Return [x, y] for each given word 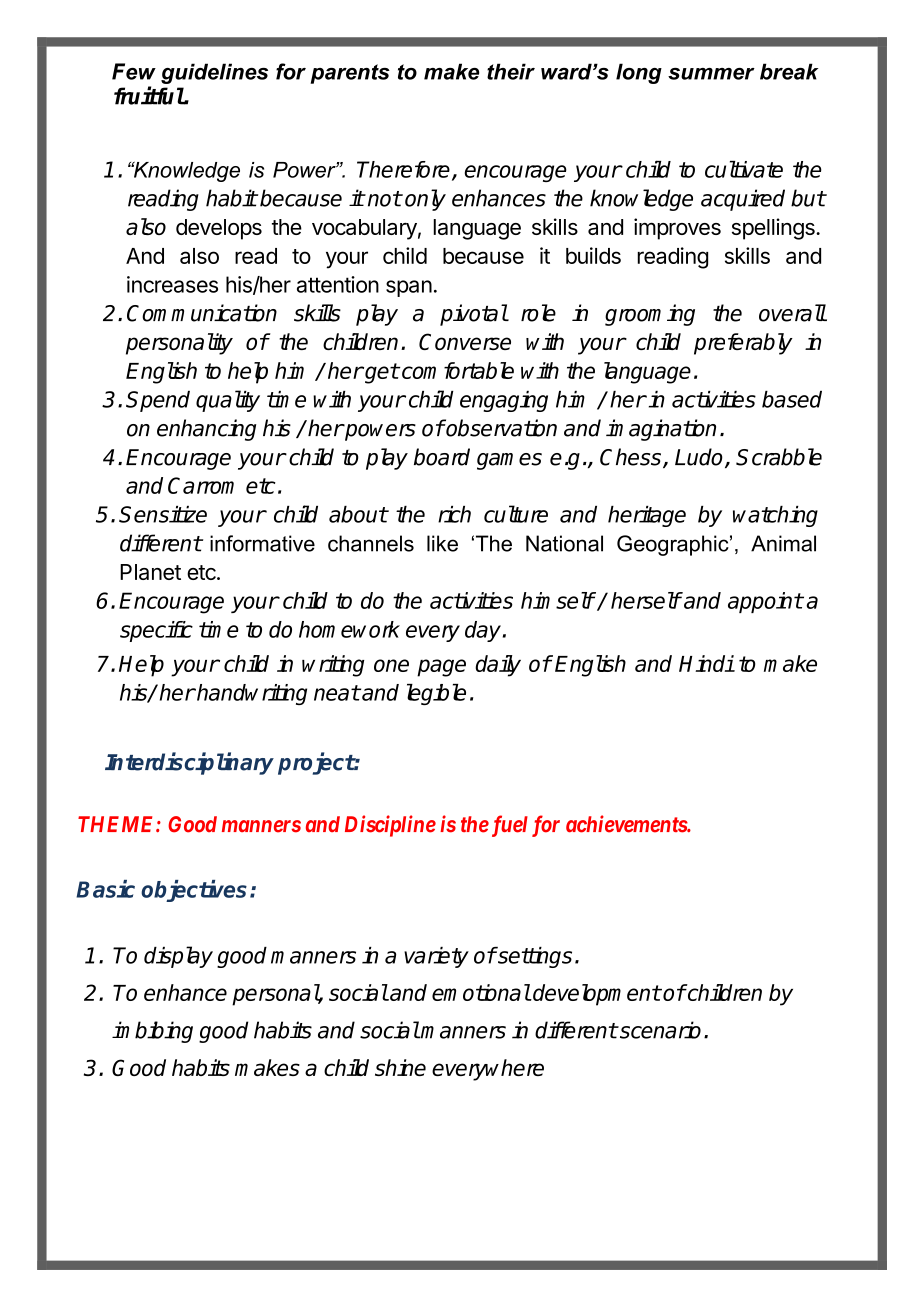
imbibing [152, 1032]
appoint [765, 602]
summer [711, 74]
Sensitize [163, 514]
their [511, 71]
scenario [659, 1030]
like [442, 543]
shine [400, 1067]
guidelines [214, 73]
